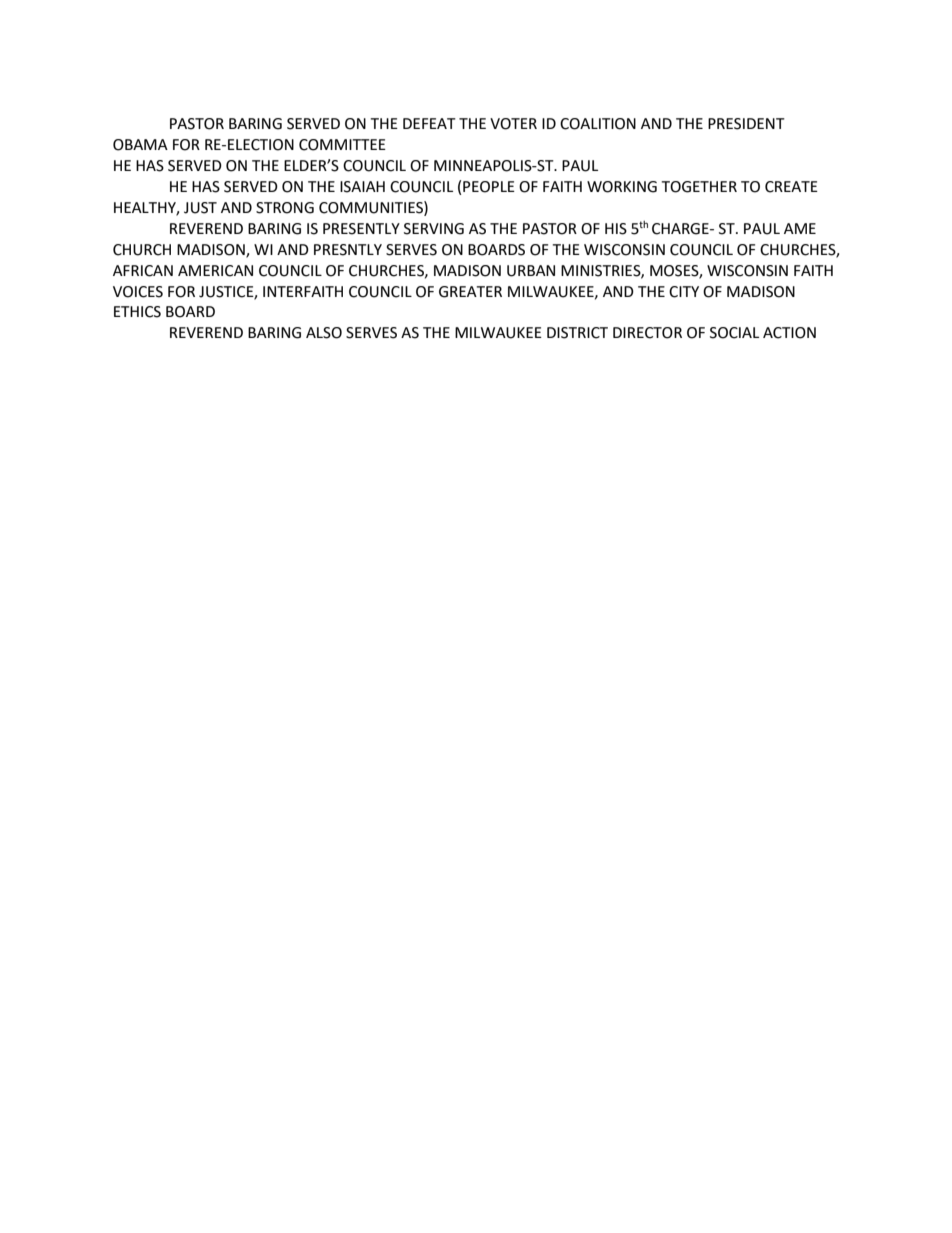 The width and height of the image is (952, 1233). I want to click on PEOPLE, so click(489, 187).
